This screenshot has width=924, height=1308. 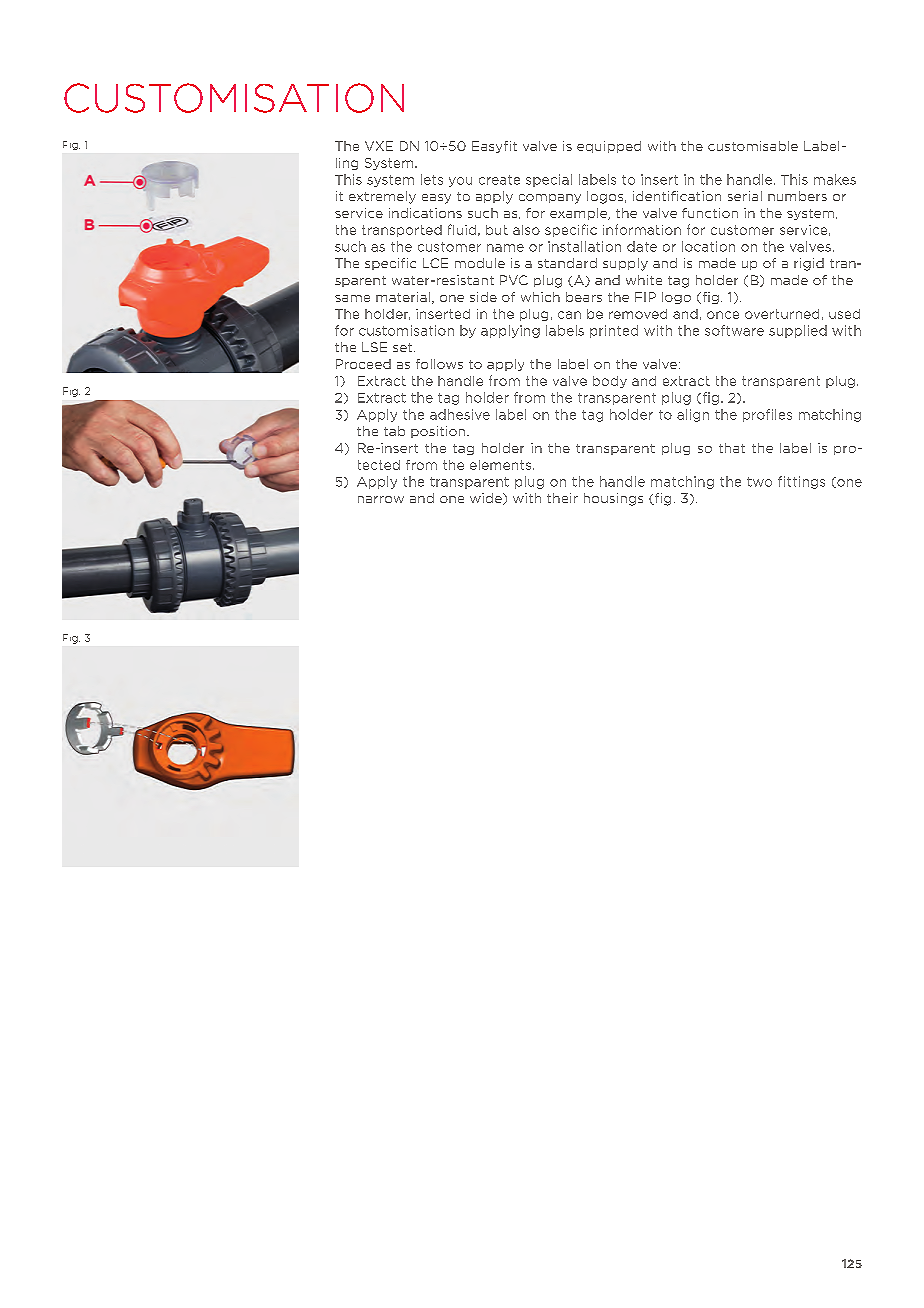 What do you see at coordinates (609, 147) in the screenshot?
I see `equipped` at bounding box center [609, 147].
